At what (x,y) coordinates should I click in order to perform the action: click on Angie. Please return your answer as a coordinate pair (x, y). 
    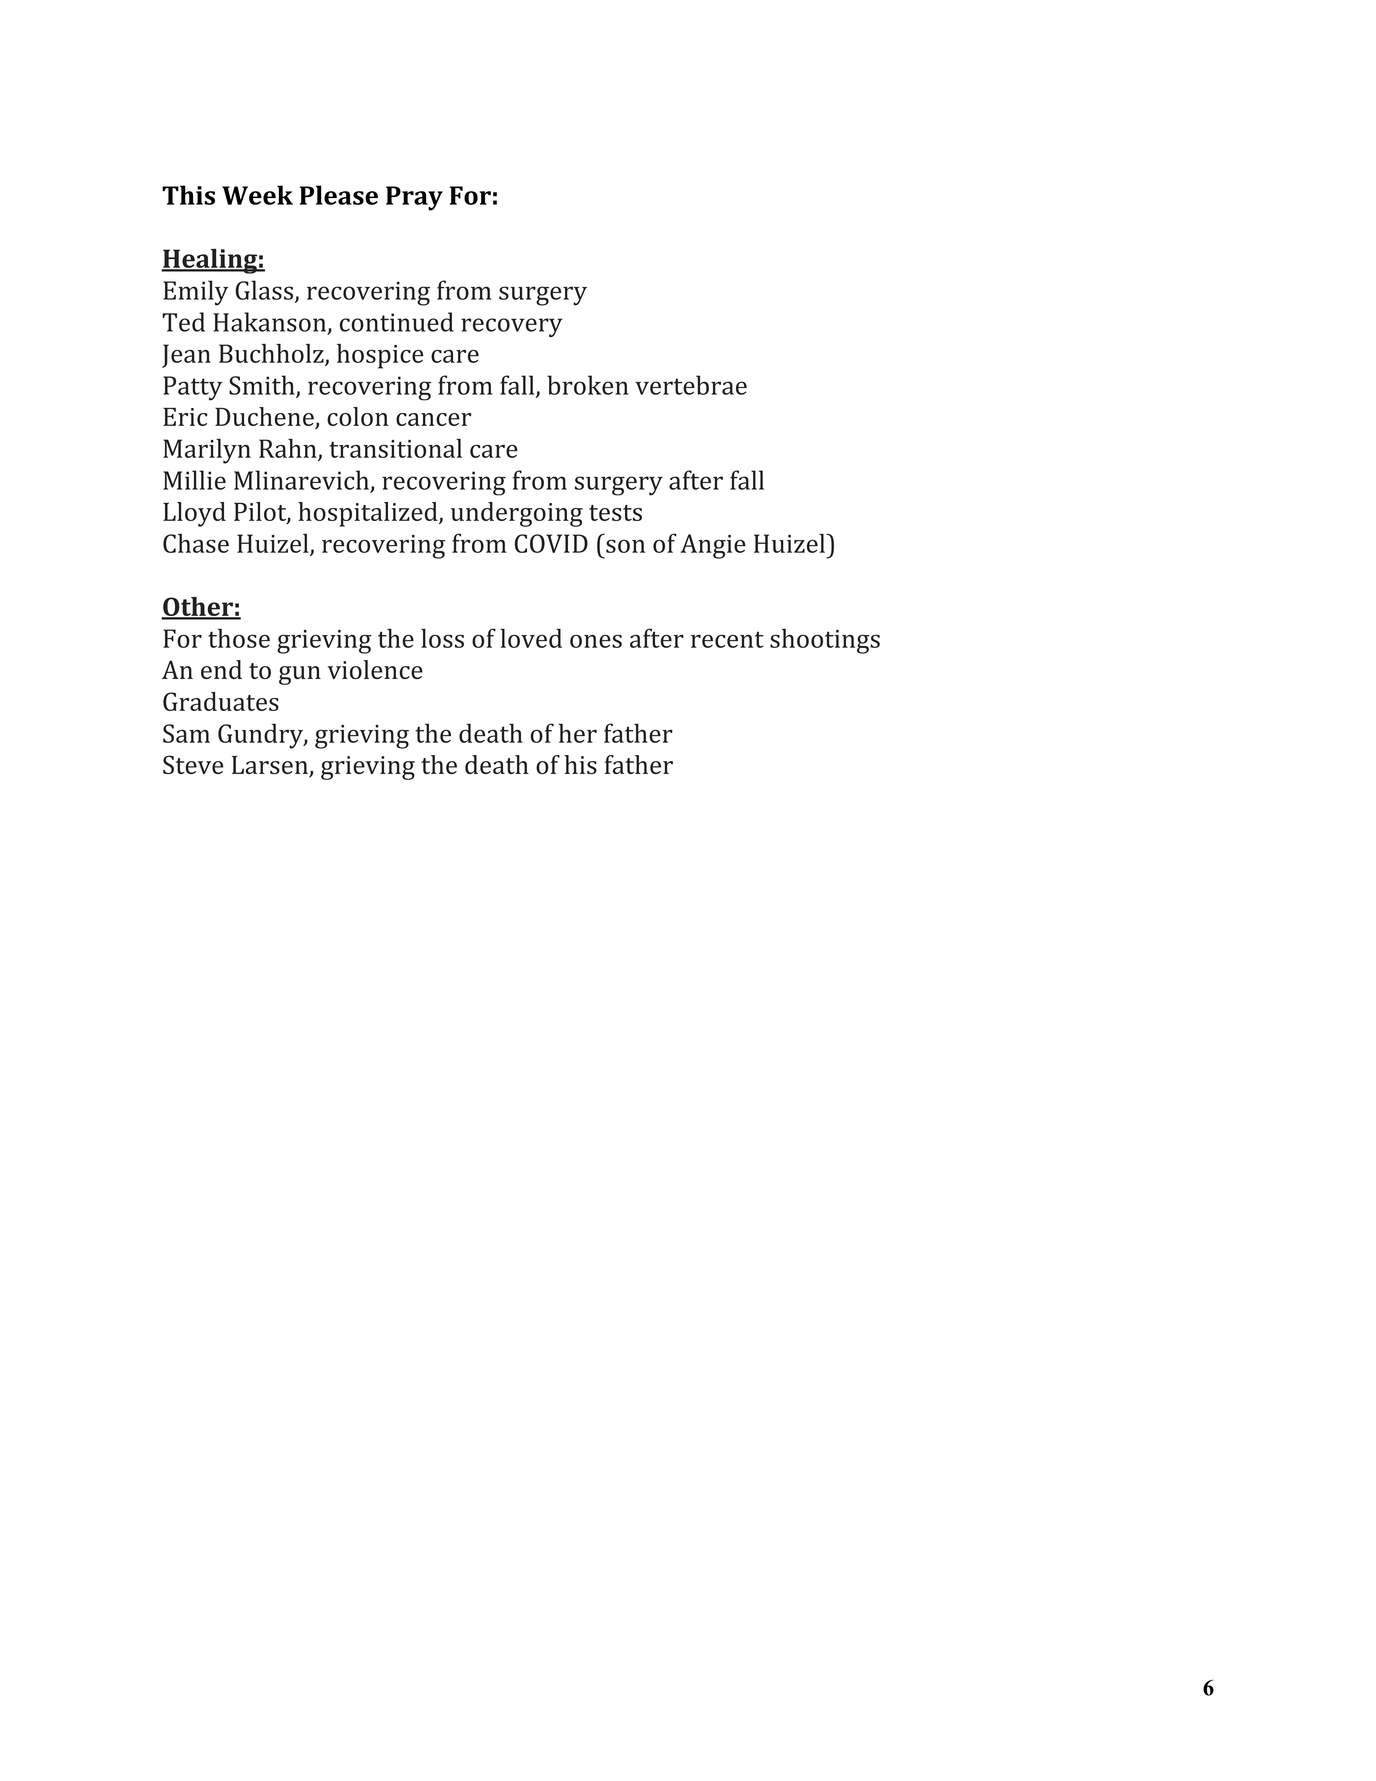
    Looking at the image, I should click on (713, 546).
